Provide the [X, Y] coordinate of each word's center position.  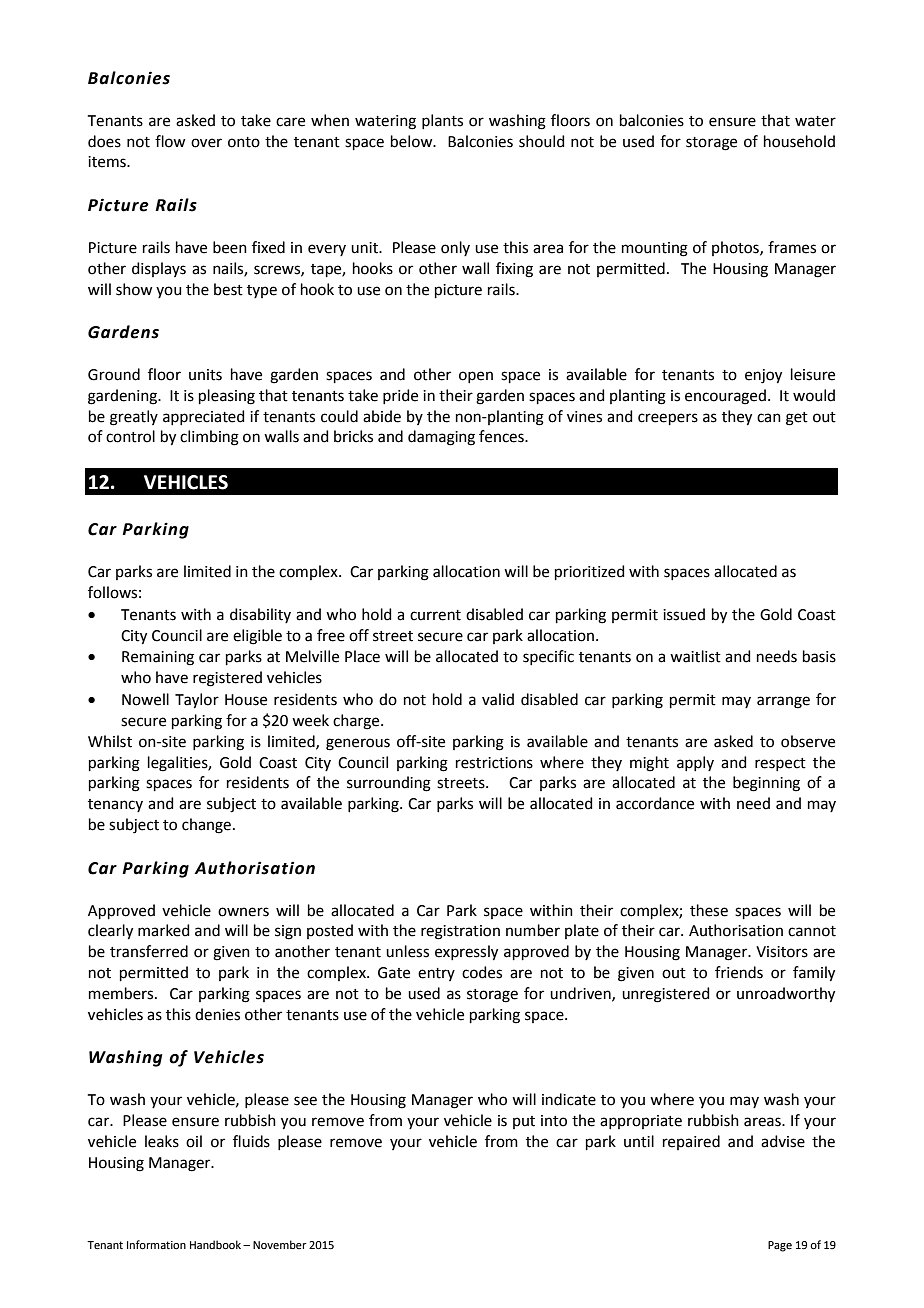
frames [792, 247]
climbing [209, 438]
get [797, 419]
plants [442, 121]
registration [460, 932]
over [206, 143]
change [206, 826]
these [709, 910]
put [524, 1122]
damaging [441, 438]
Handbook [215, 1244]
